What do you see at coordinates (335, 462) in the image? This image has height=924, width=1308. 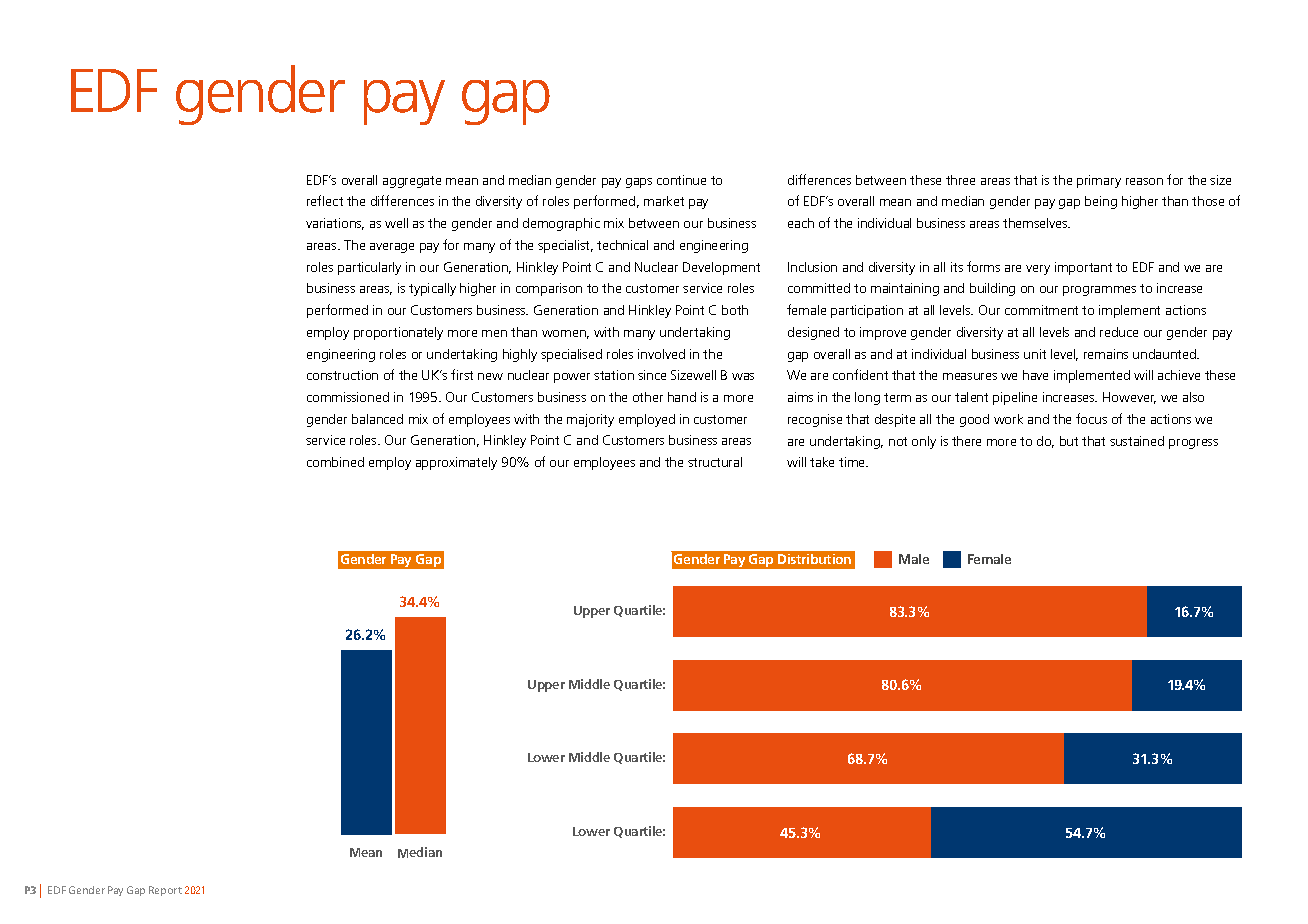 I see `combined` at bounding box center [335, 462].
